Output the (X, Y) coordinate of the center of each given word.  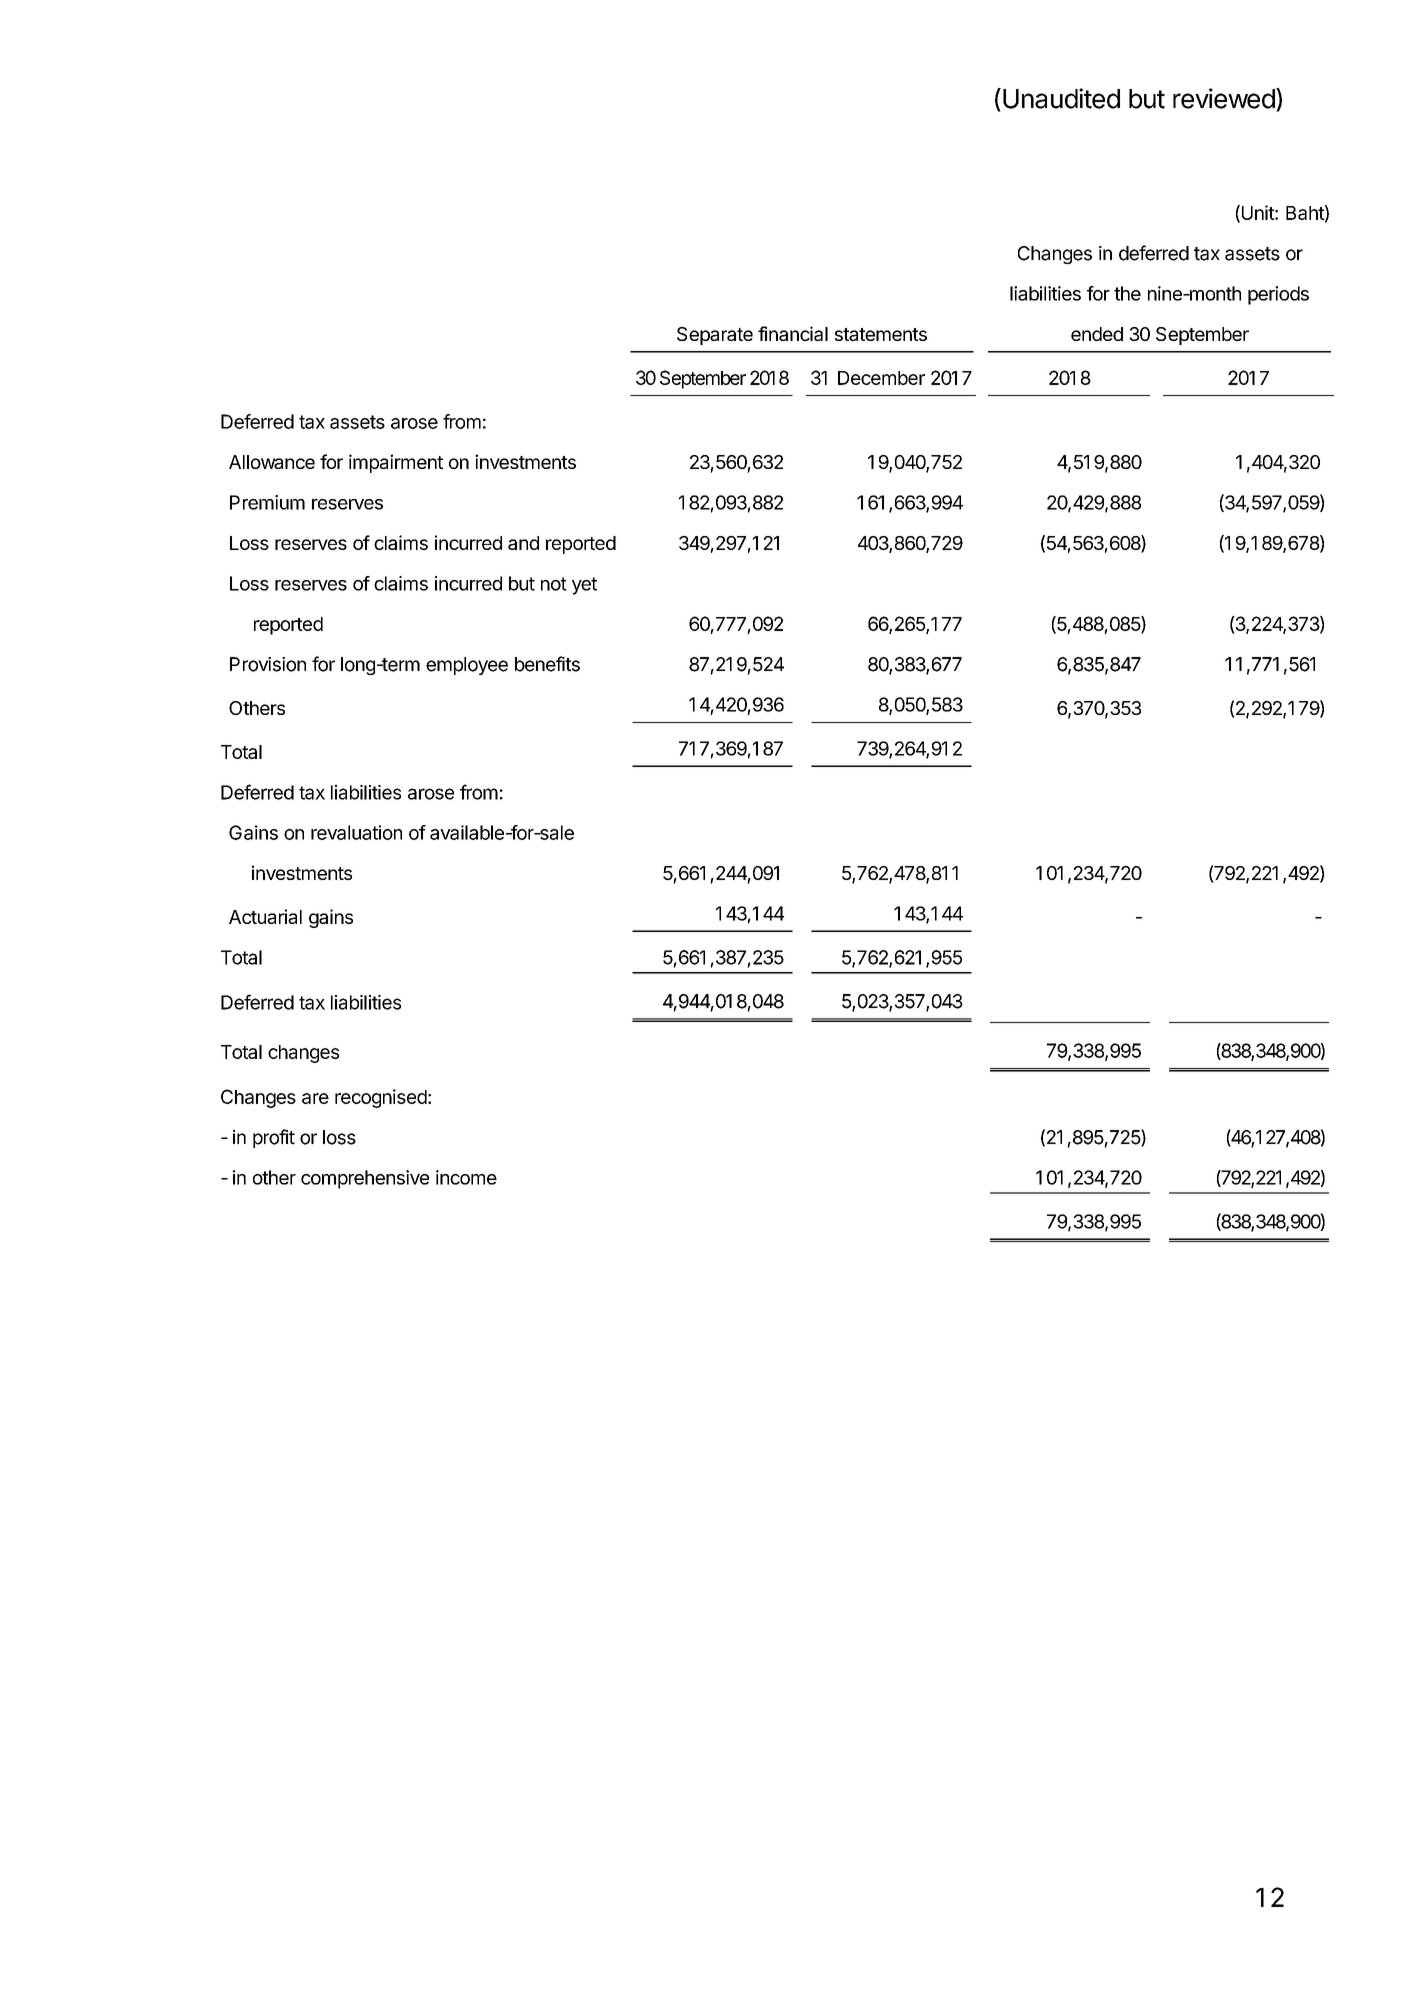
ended (1097, 334)
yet (584, 586)
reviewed (1224, 98)
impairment (396, 463)
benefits (547, 664)
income (466, 1177)
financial (793, 333)
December (881, 378)
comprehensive (365, 1179)
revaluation (356, 832)
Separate (715, 336)
